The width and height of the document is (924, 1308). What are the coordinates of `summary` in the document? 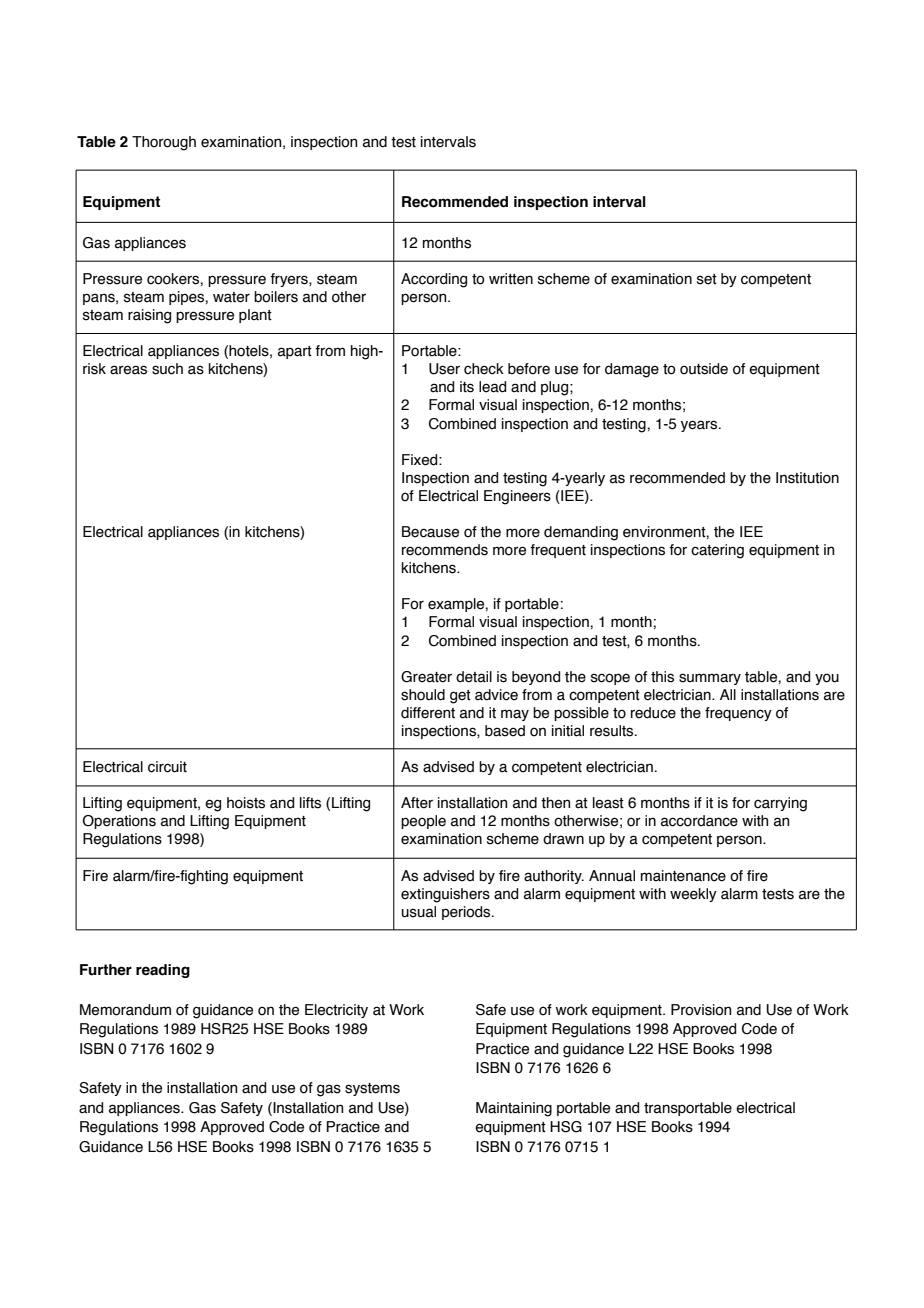 It's located at (710, 679).
